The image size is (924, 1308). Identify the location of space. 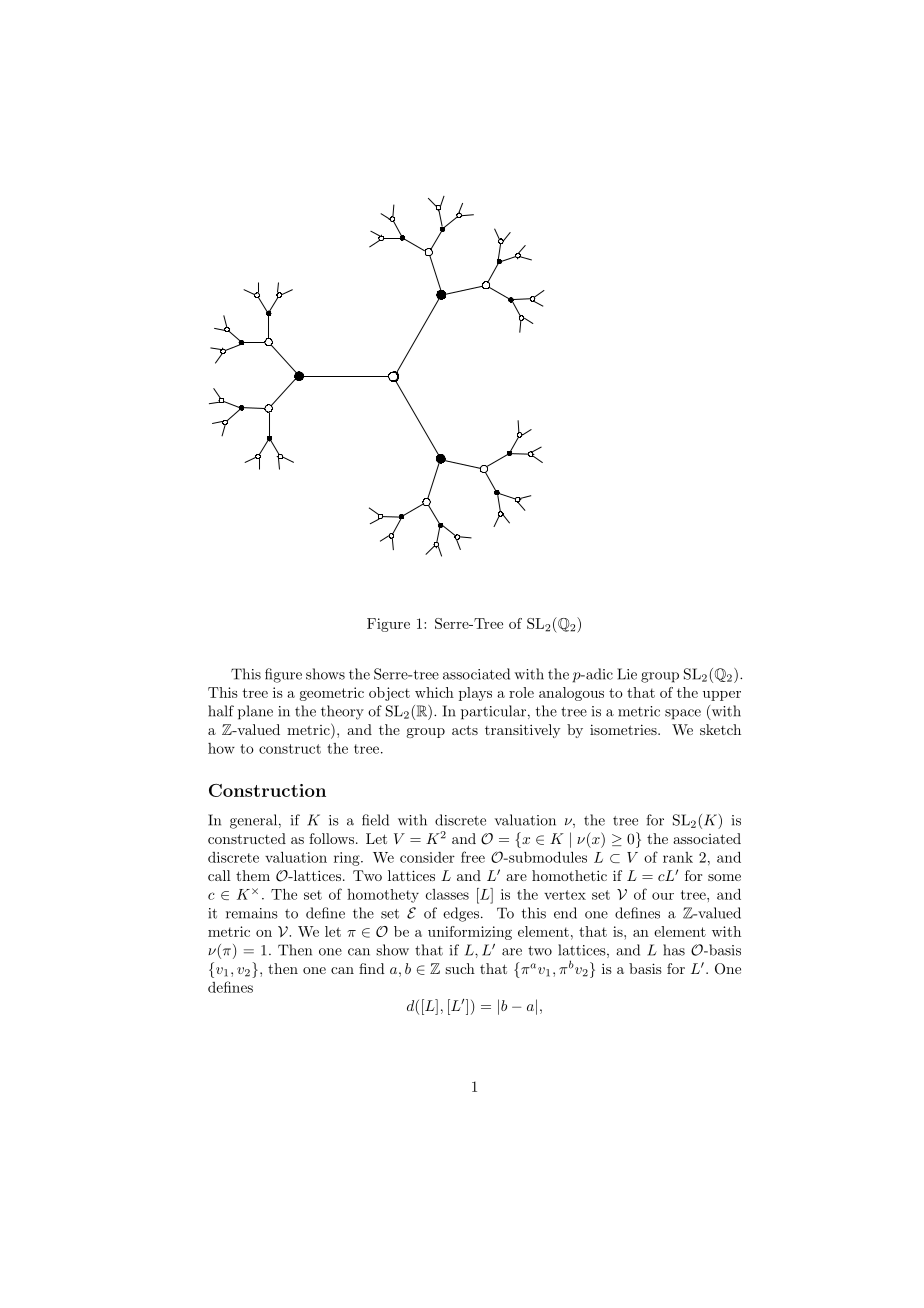
(683, 714).
